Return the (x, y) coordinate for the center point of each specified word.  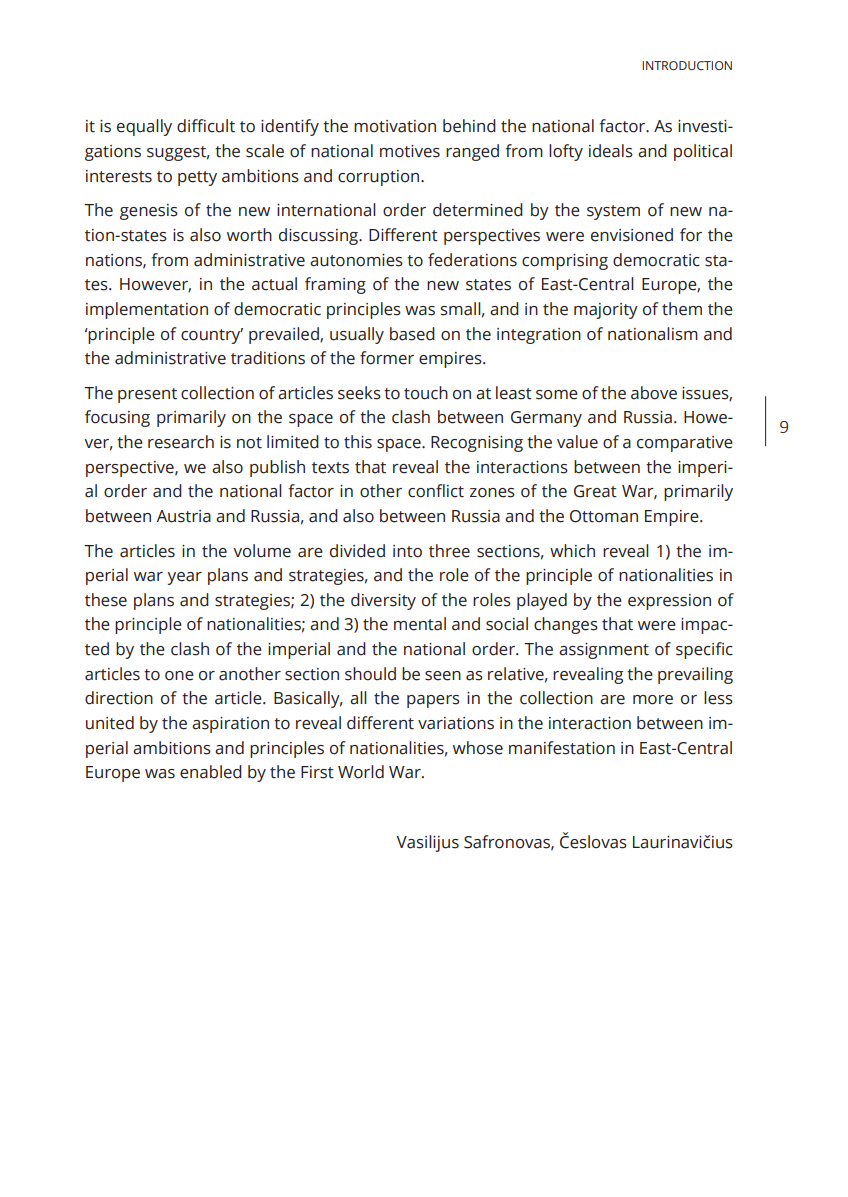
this (358, 442)
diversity (383, 601)
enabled (211, 772)
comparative (685, 444)
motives (410, 151)
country (212, 336)
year (184, 578)
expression (669, 602)
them (682, 309)
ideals (611, 151)
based (412, 334)
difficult (206, 126)
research (181, 442)
